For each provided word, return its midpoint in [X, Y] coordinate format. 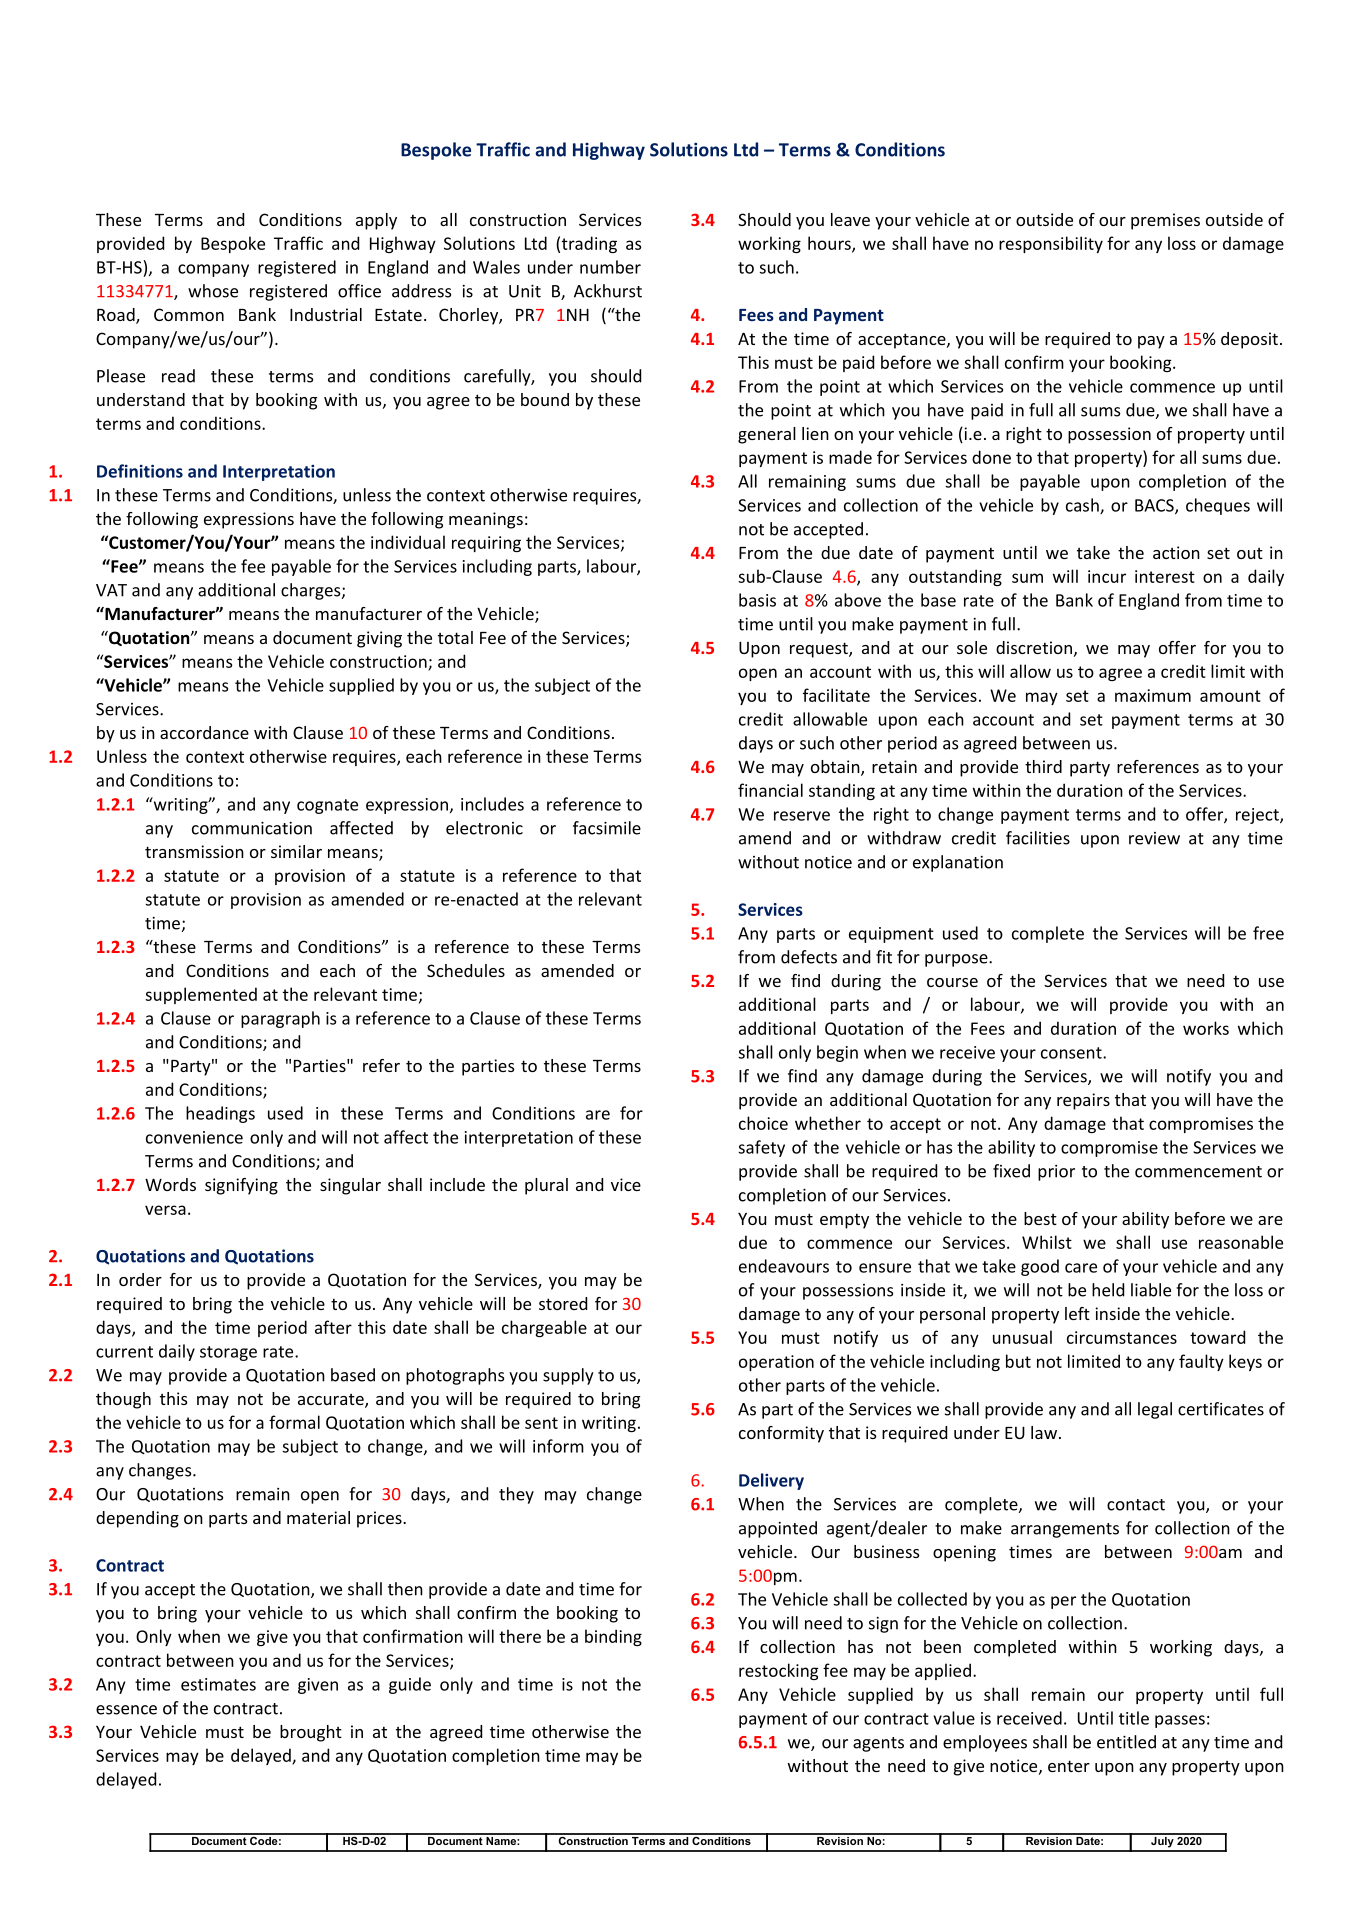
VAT [111, 590]
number [610, 267]
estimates [218, 1684]
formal [294, 1422]
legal [1155, 1410]
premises [1165, 221]
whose [213, 291]
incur [1107, 576]
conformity [781, 1434]
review [1154, 838]
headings [220, 1114]
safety [762, 1148]
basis [757, 600]
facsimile [607, 828]
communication [252, 828]
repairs [1083, 1101]
